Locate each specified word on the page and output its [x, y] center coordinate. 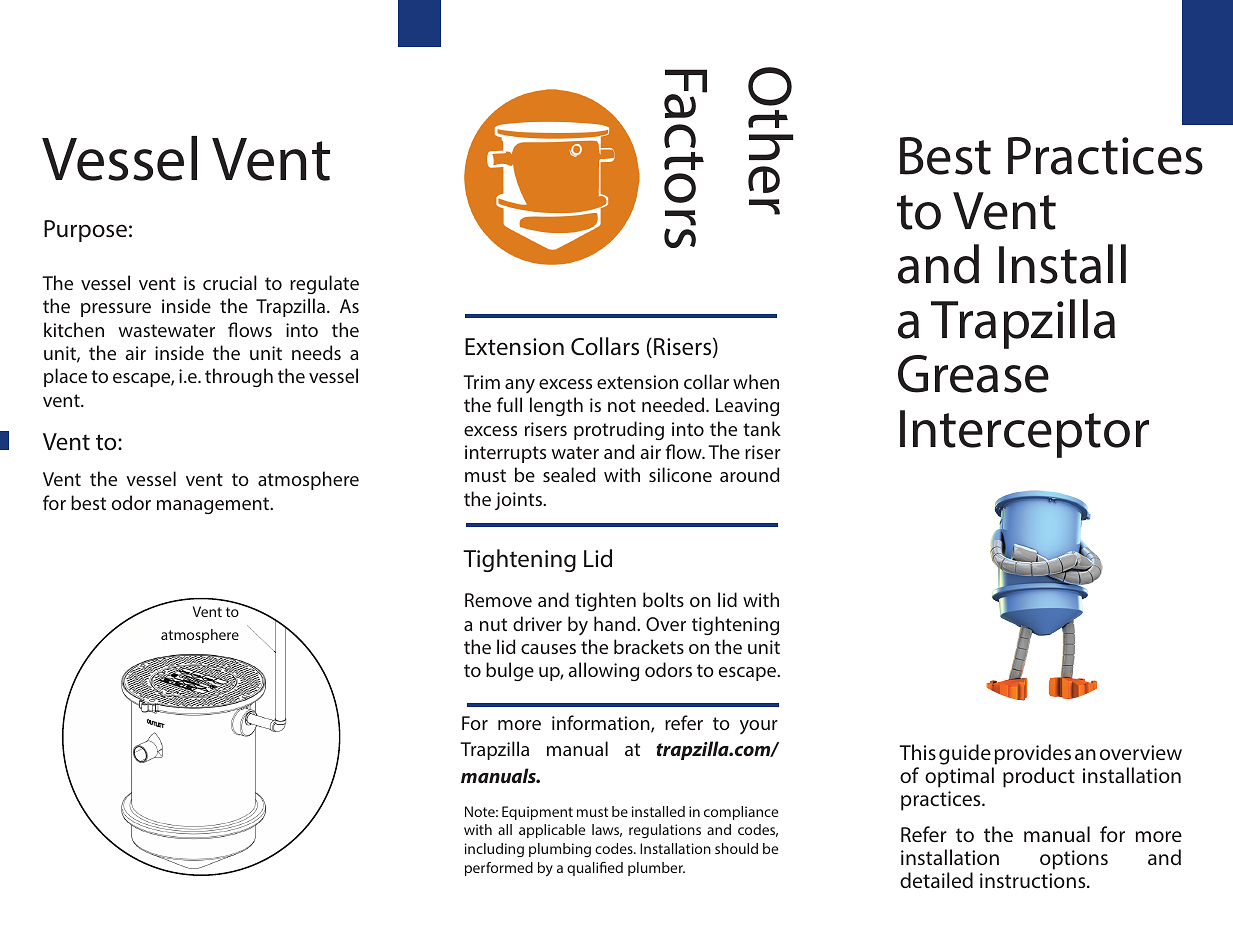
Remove [498, 600]
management [214, 505]
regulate [324, 284]
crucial [230, 282]
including [494, 850]
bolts [663, 599]
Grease [973, 374]
